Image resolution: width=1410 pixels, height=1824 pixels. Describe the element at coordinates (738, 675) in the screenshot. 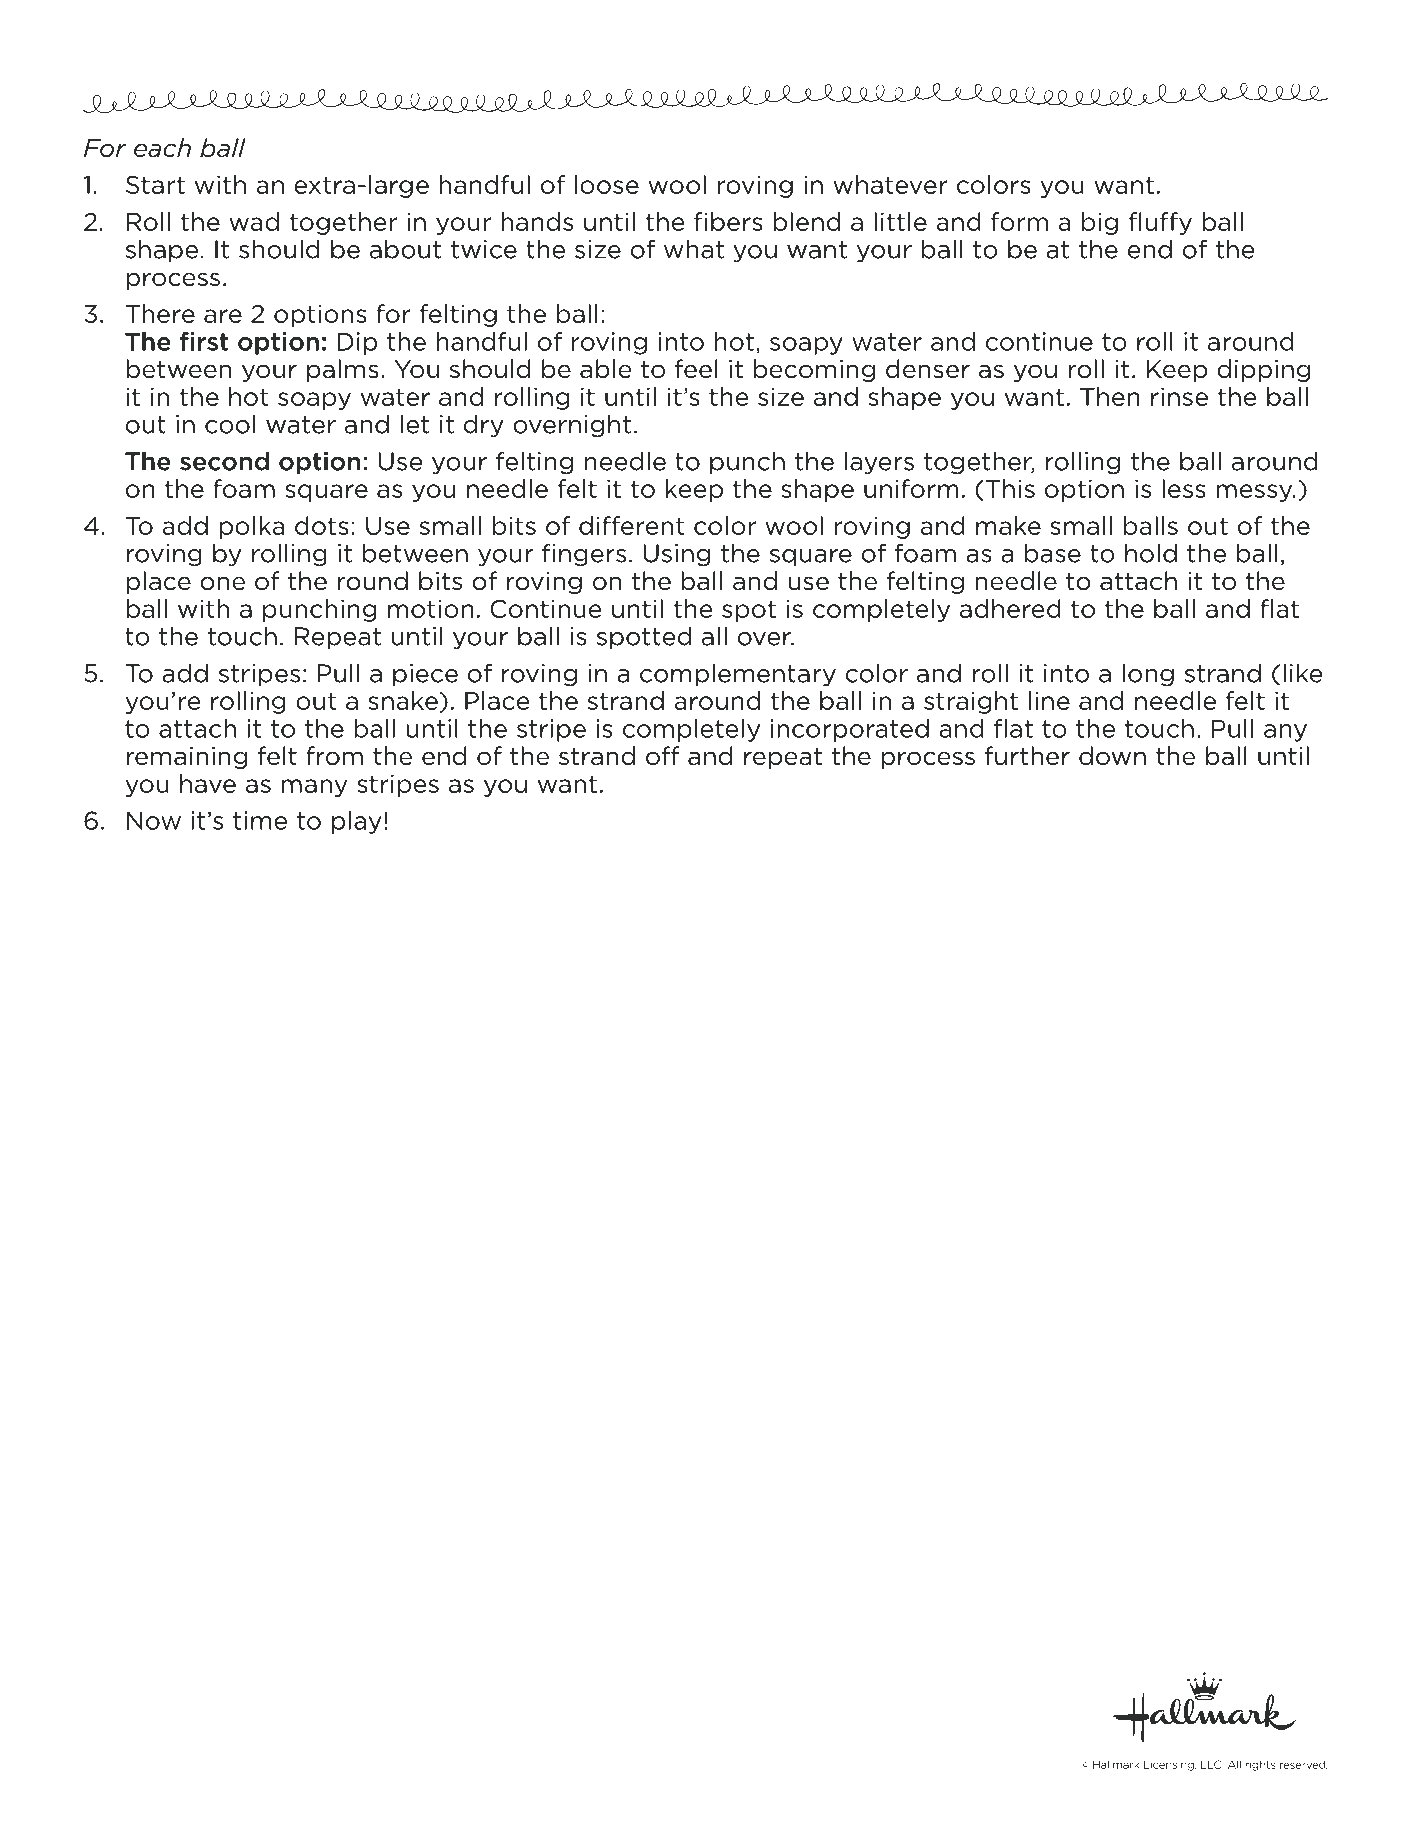

I see `complementary` at that location.
